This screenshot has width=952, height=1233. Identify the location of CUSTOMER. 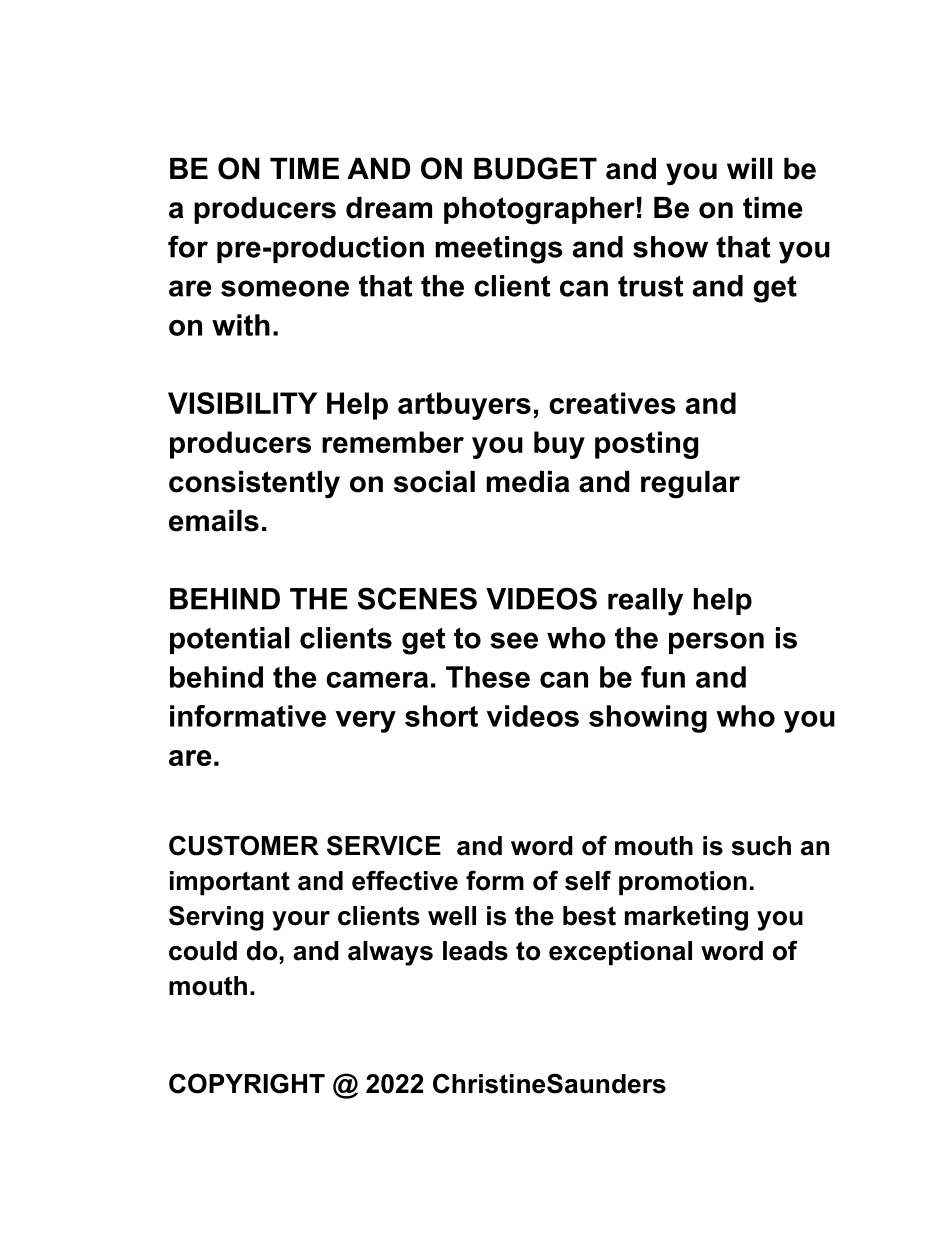
(244, 845).
